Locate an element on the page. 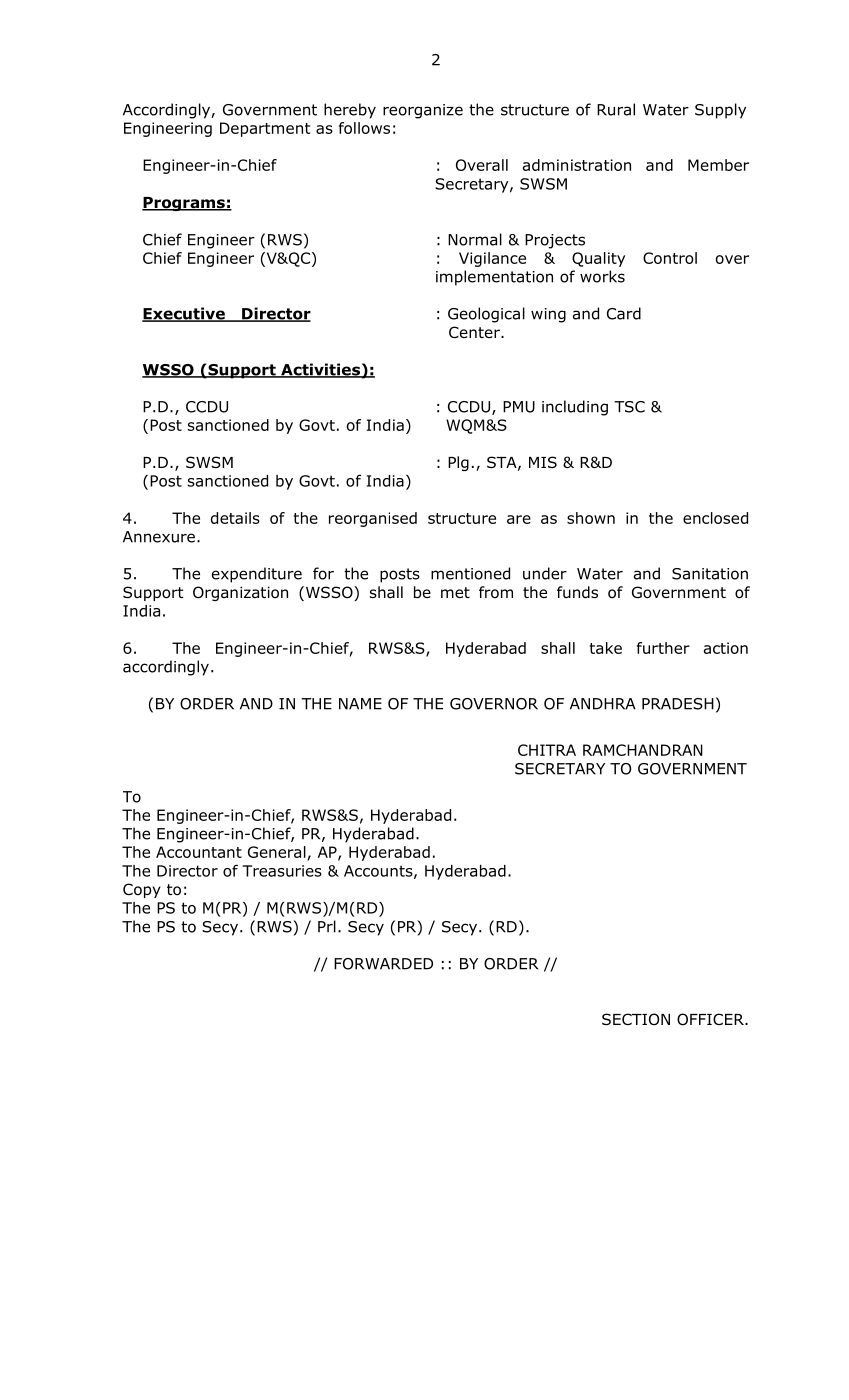  details is located at coordinates (235, 518).
